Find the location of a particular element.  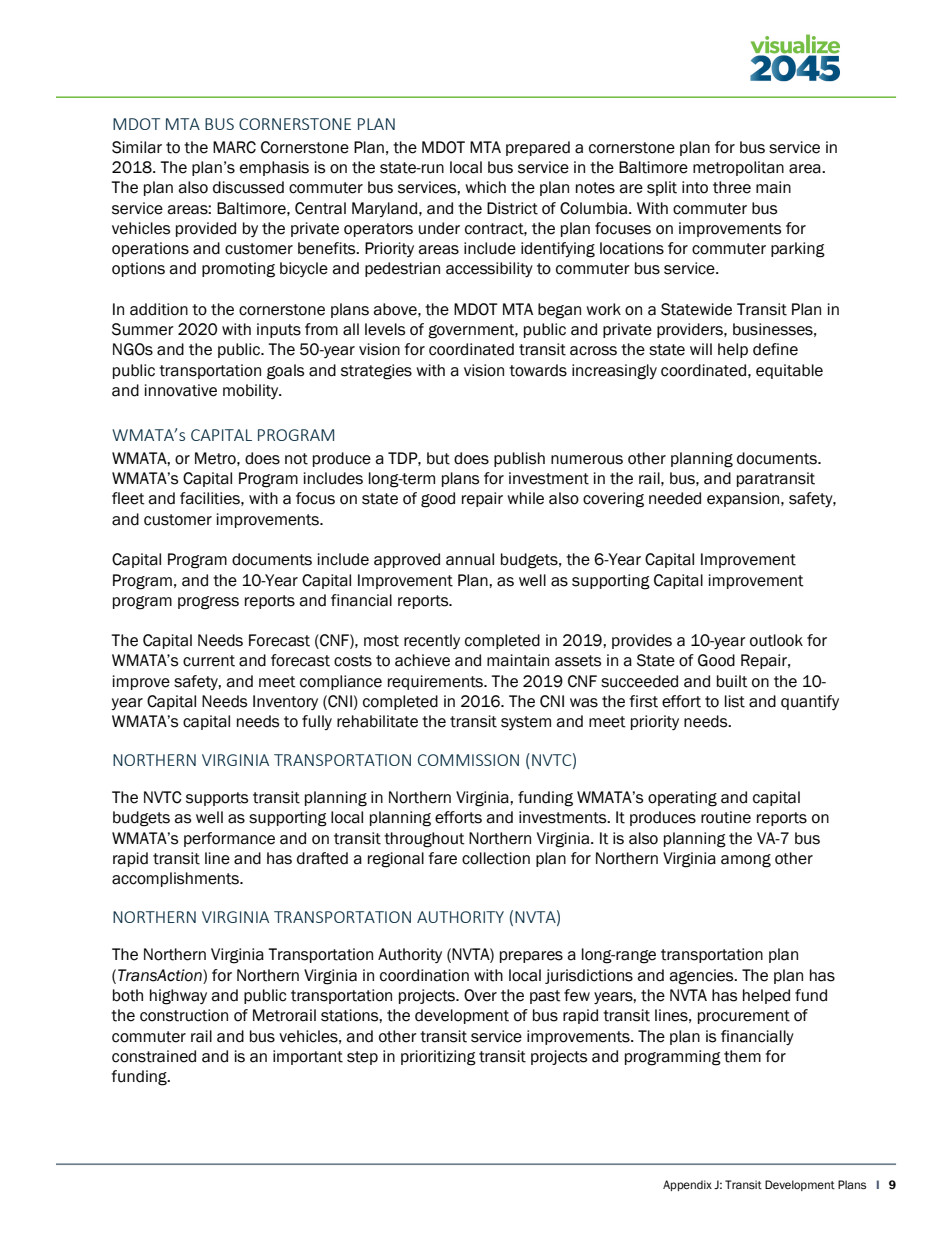

three is located at coordinates (732, 187).
